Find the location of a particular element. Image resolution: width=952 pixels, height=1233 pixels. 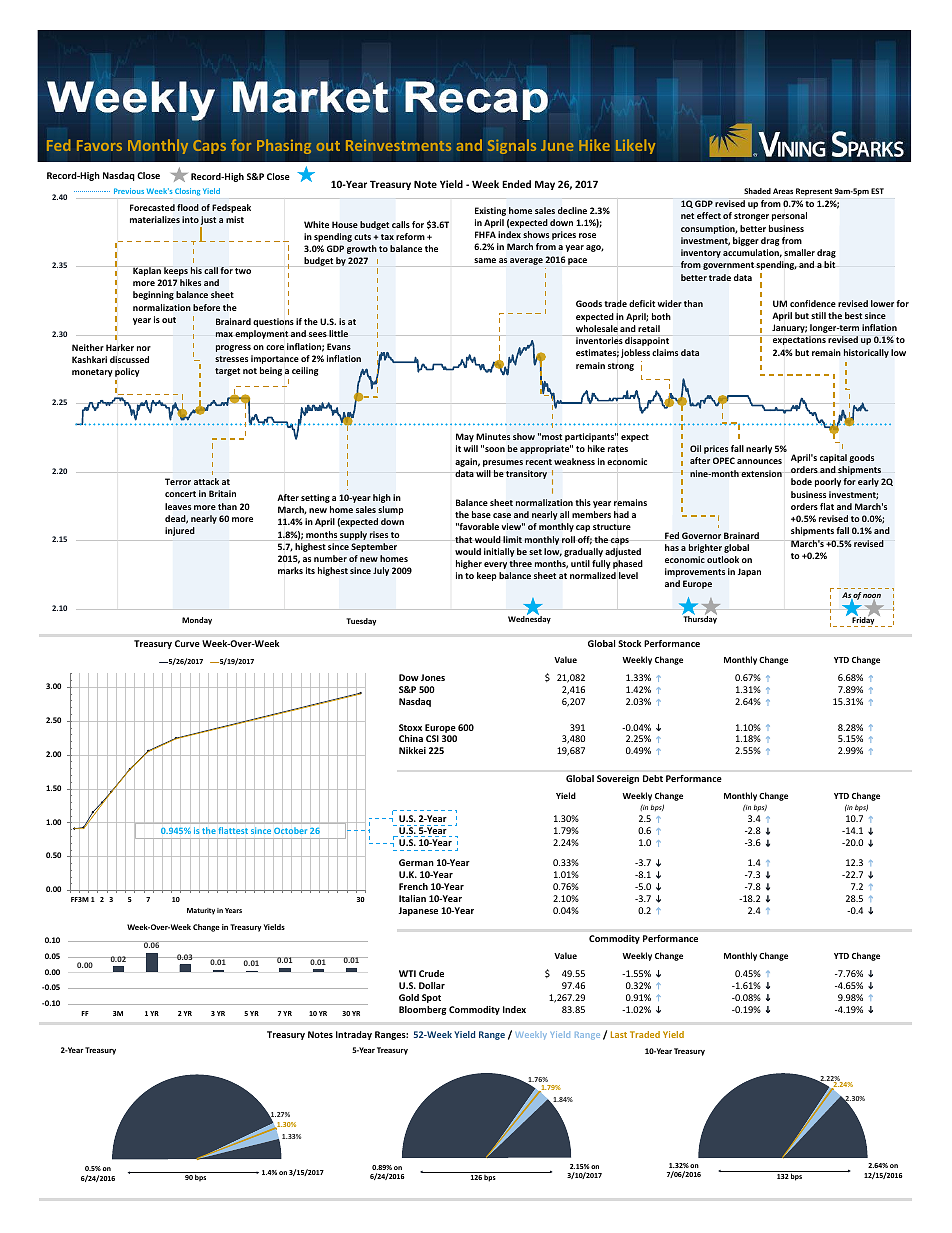

every is located at coordinates (495, 565).
